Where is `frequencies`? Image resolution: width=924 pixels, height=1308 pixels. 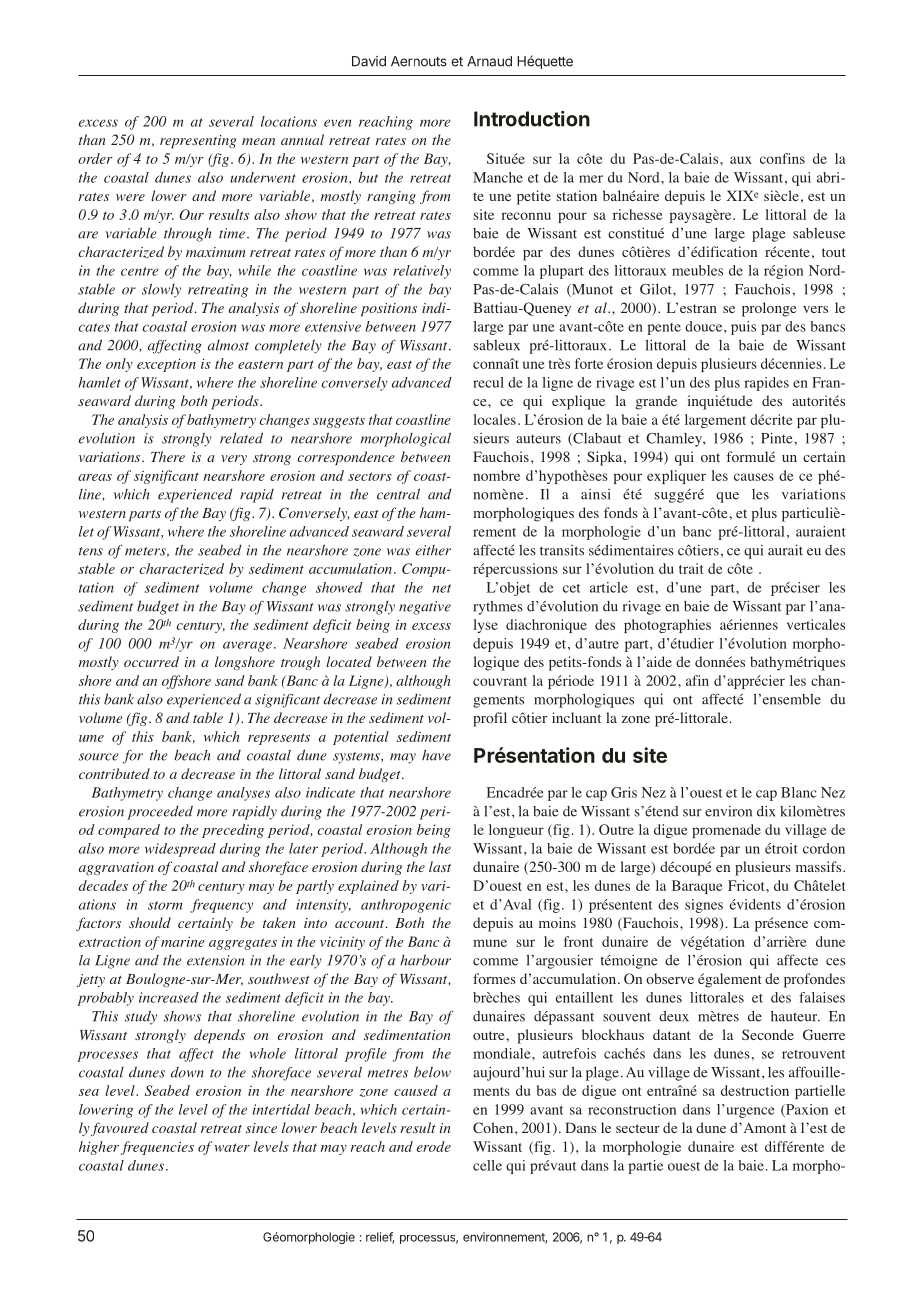
frequencies is located at coordinates (157, 1148).
